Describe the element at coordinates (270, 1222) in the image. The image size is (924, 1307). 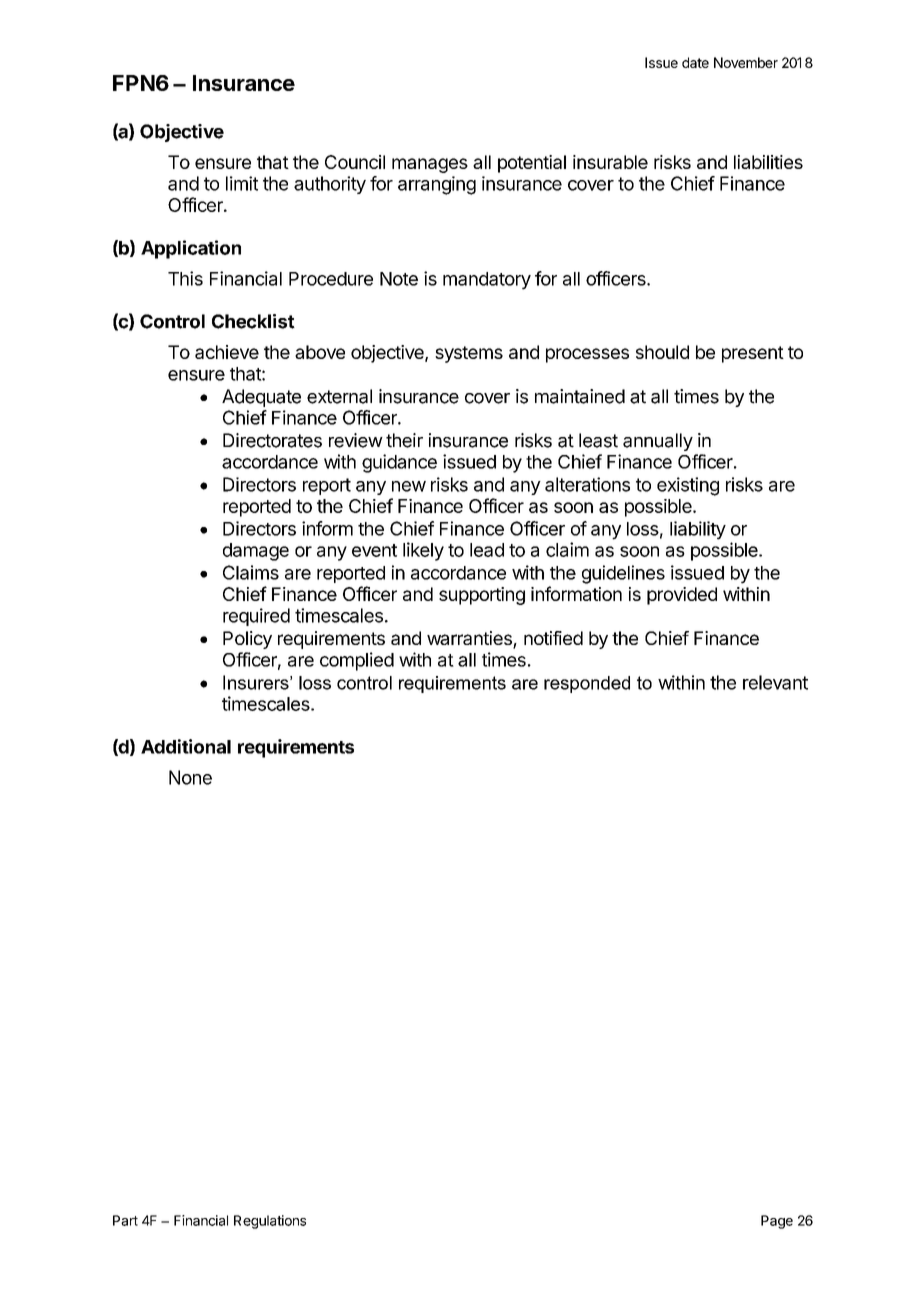
I see `Regulations` at that location.
